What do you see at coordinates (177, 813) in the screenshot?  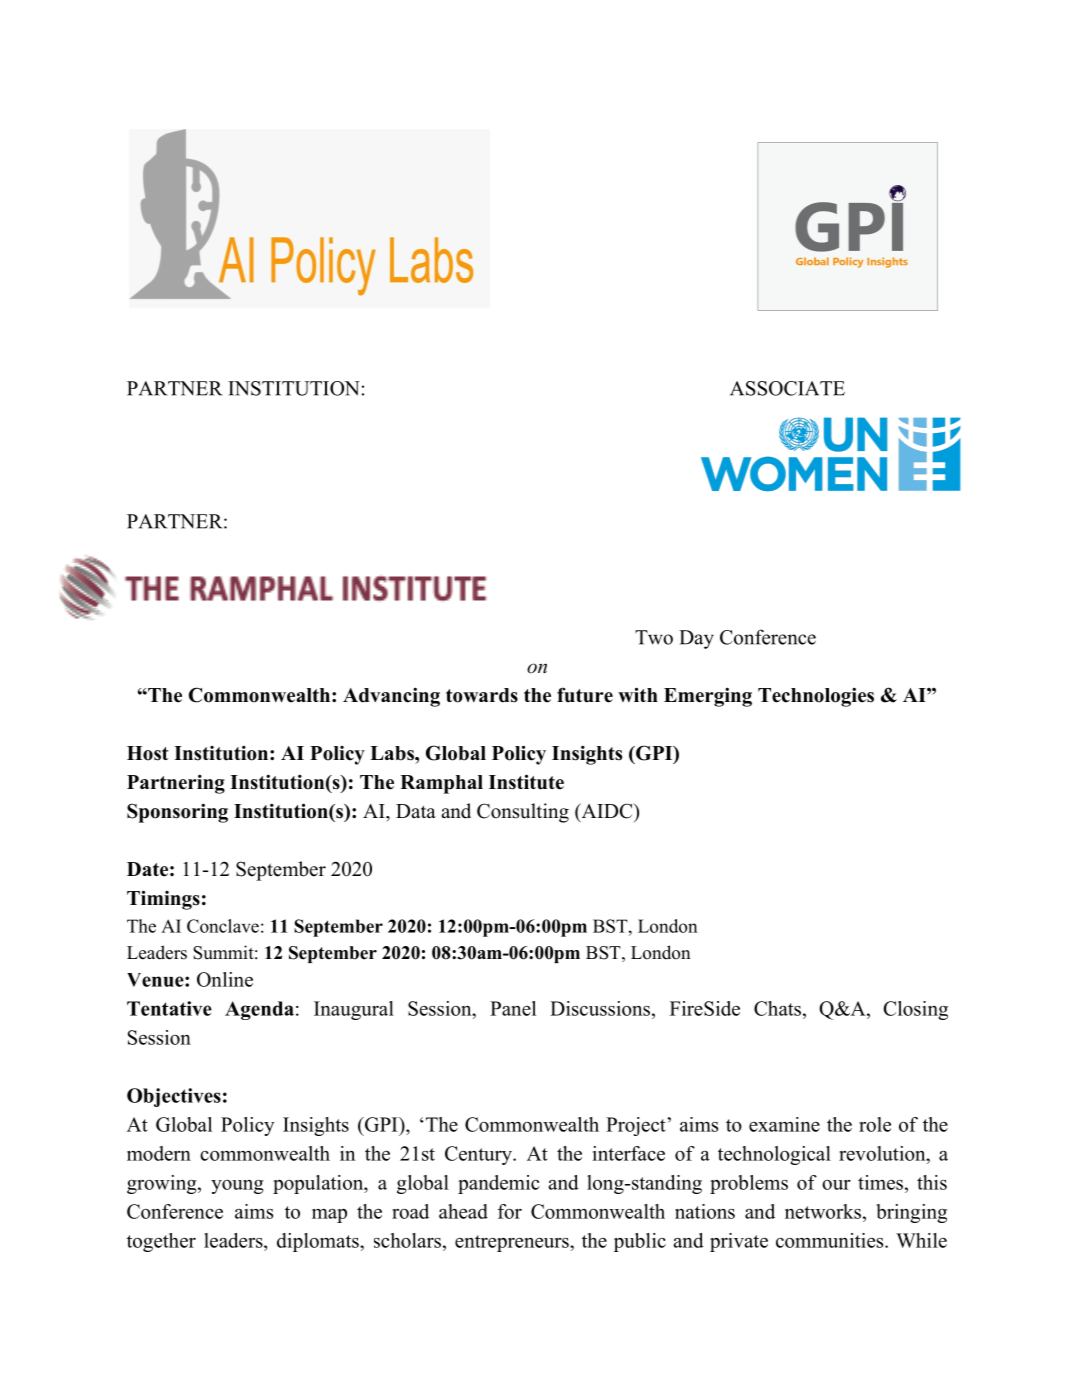 I see `Sponsoring` at bounding box center [177, 813].
